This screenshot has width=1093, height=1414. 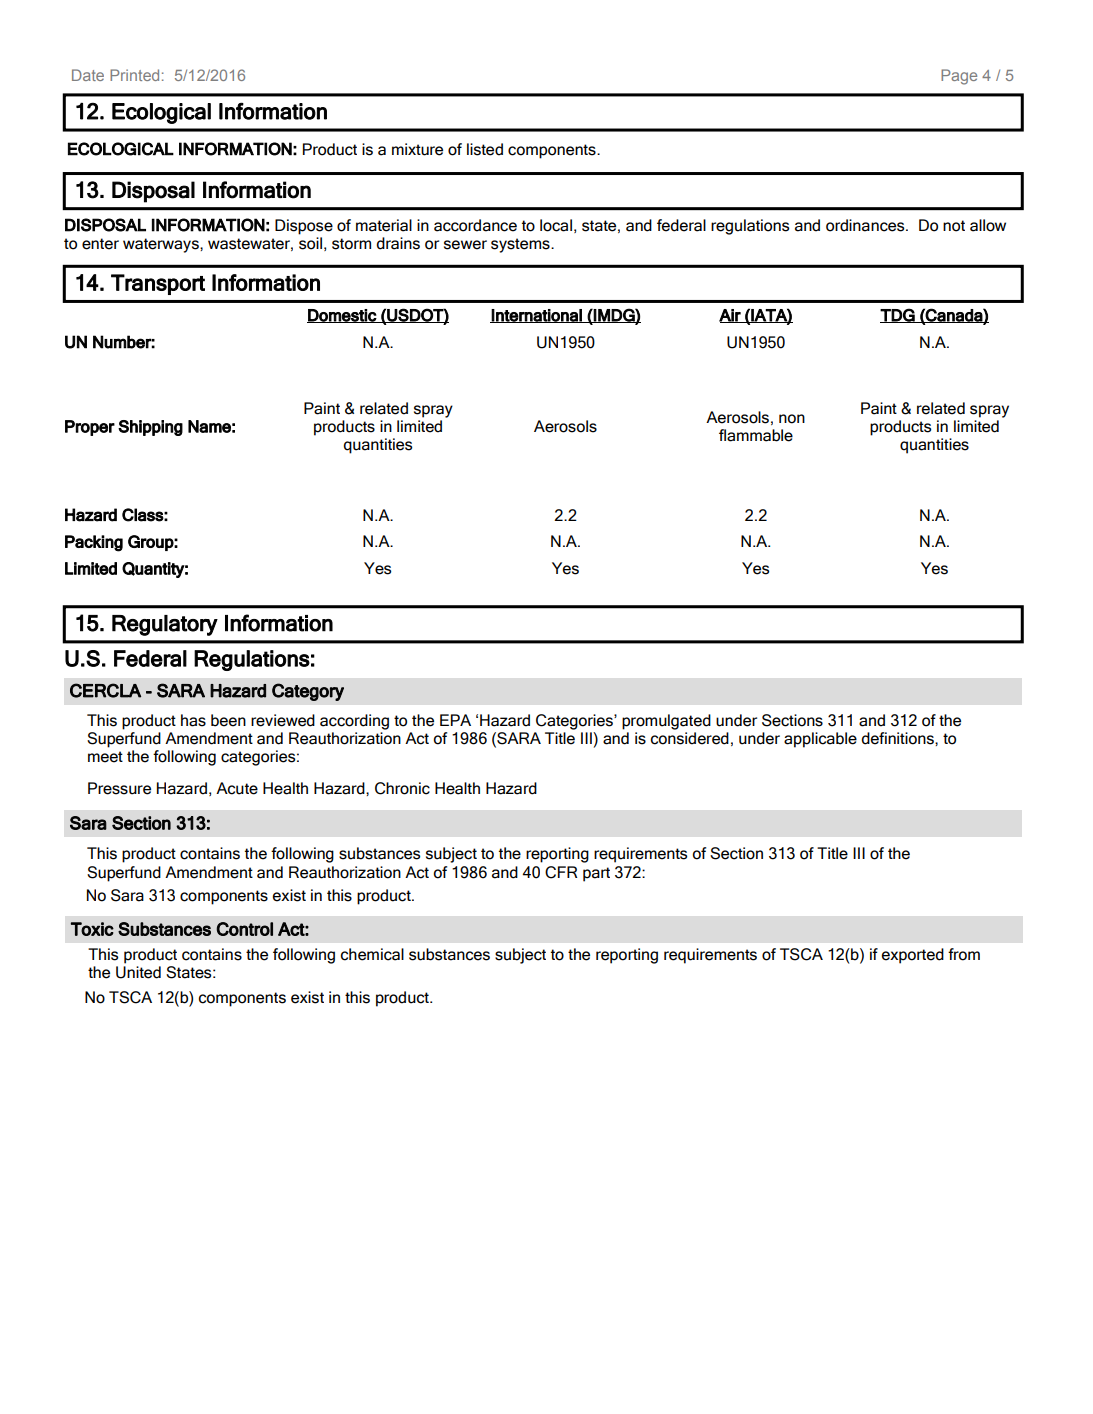 I want to click on non, so click(x=792, y=419).
